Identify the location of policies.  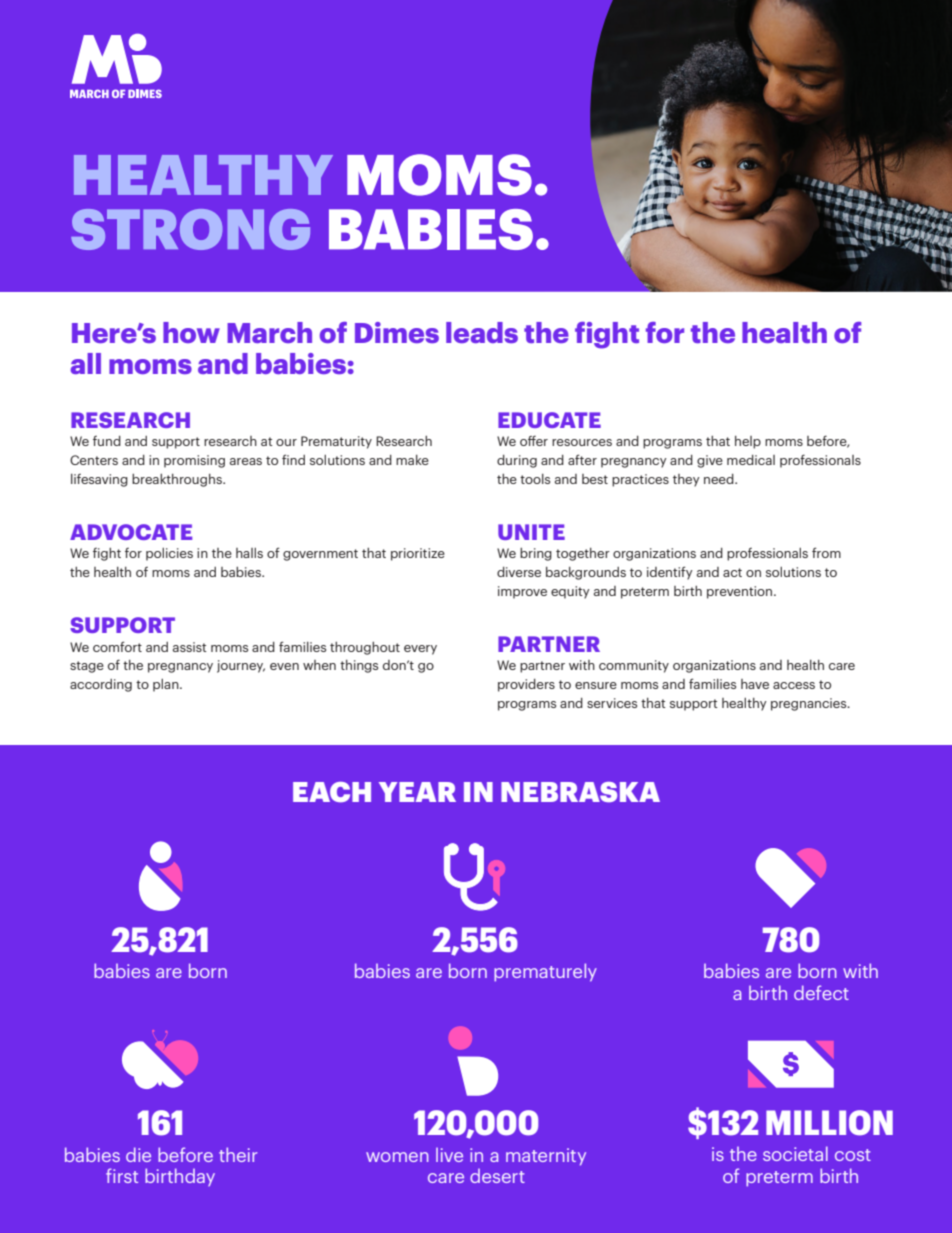
(169, 554).
